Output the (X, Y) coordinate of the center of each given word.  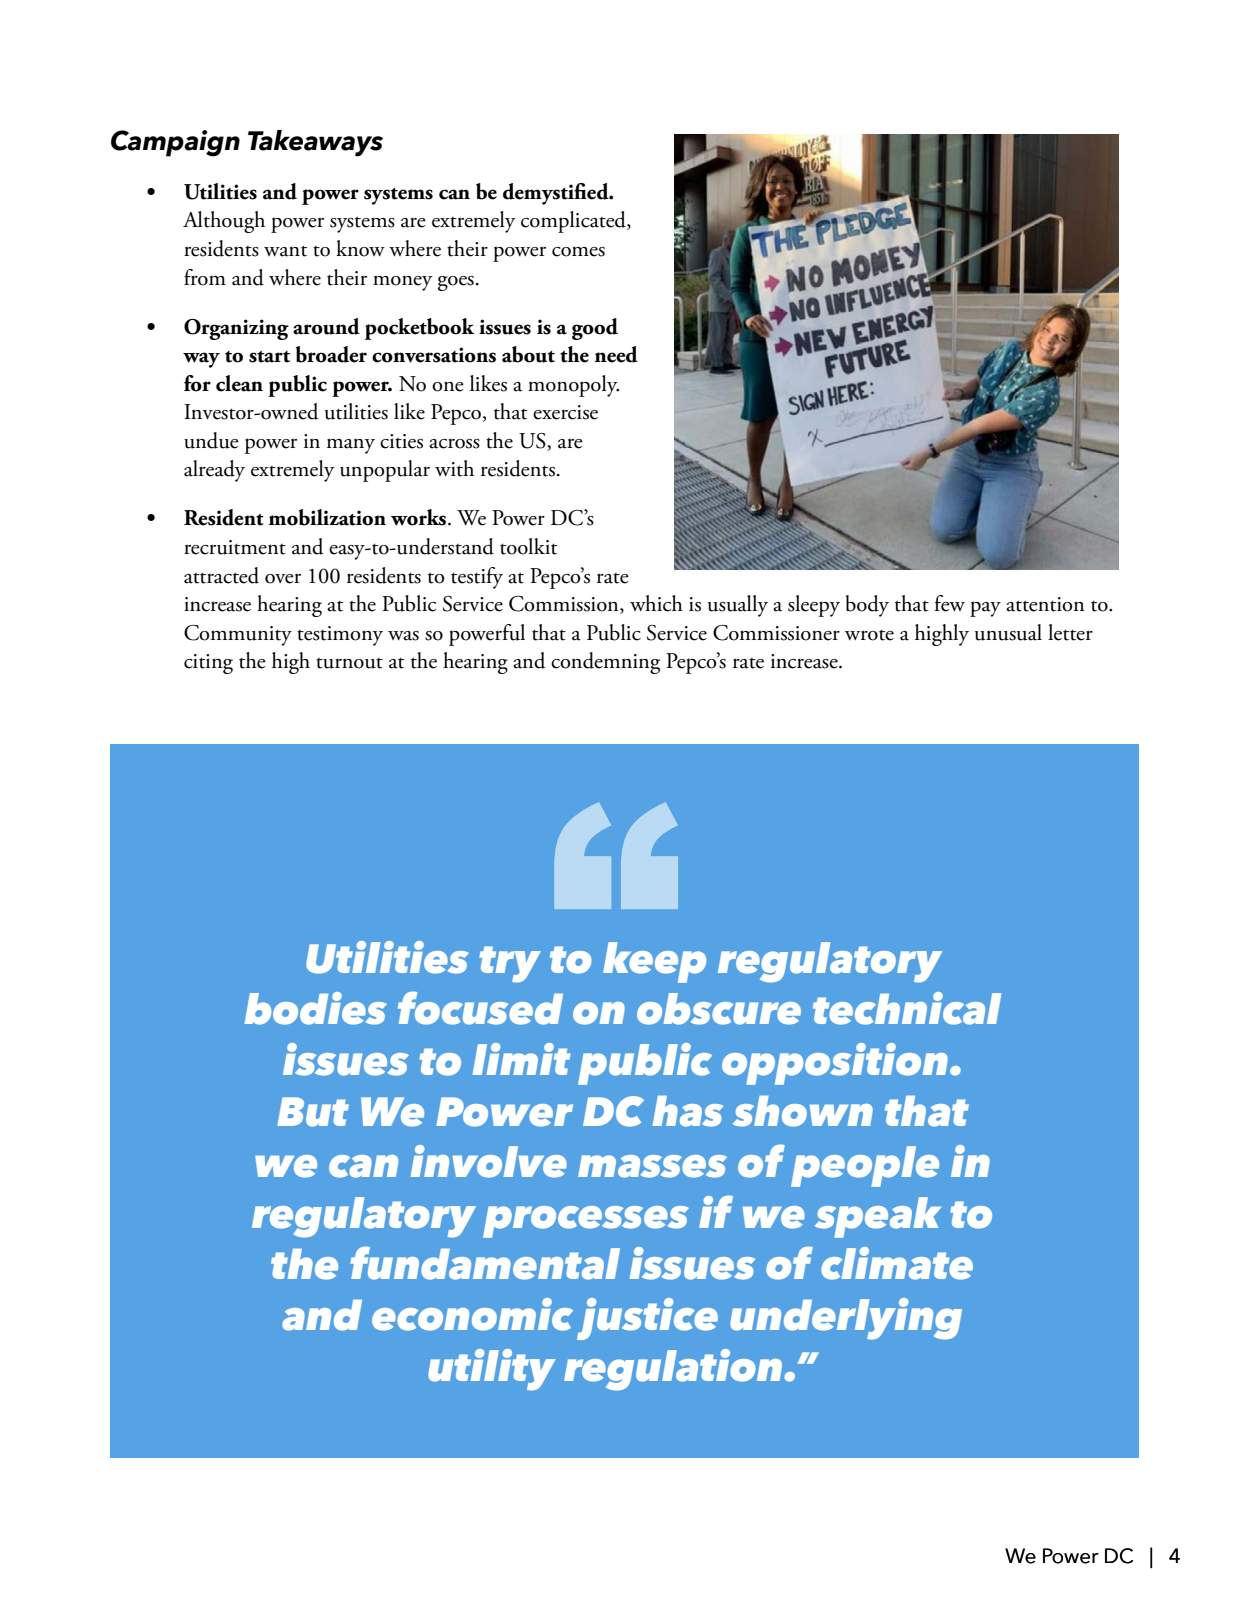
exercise (565, 412)
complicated (574, 222)
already (214, 471)
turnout (349, 663)
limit (521, 1059)
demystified (557, 194)
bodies (315, 1008)
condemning (605, 663)
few (950, 603)
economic (472, 1314)
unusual (1008, 632)
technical (907, 1008)
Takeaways (315, 143)
